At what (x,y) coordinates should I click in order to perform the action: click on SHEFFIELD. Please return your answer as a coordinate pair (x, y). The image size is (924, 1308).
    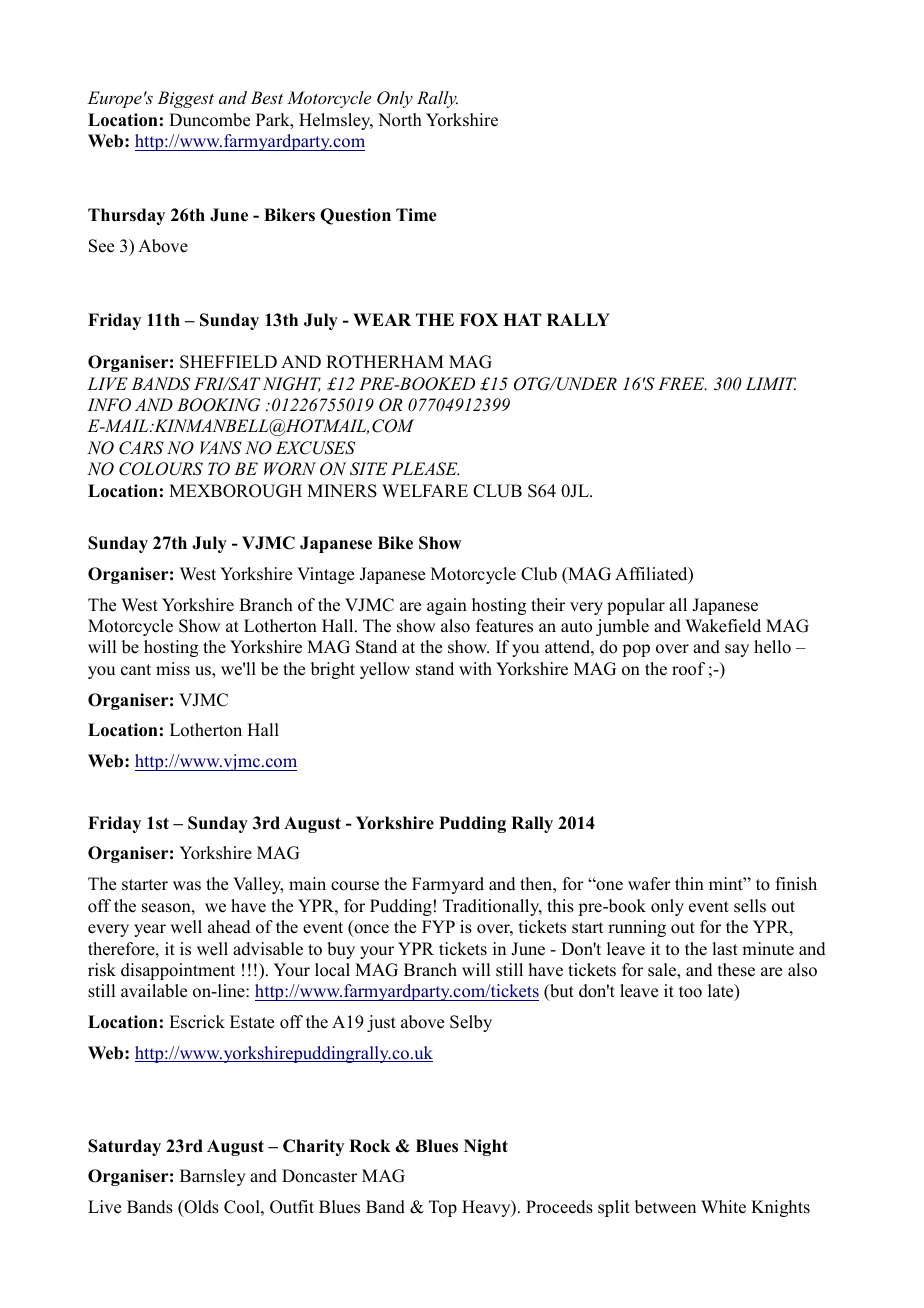
    Looking at the image, I should click on (228, 362).
